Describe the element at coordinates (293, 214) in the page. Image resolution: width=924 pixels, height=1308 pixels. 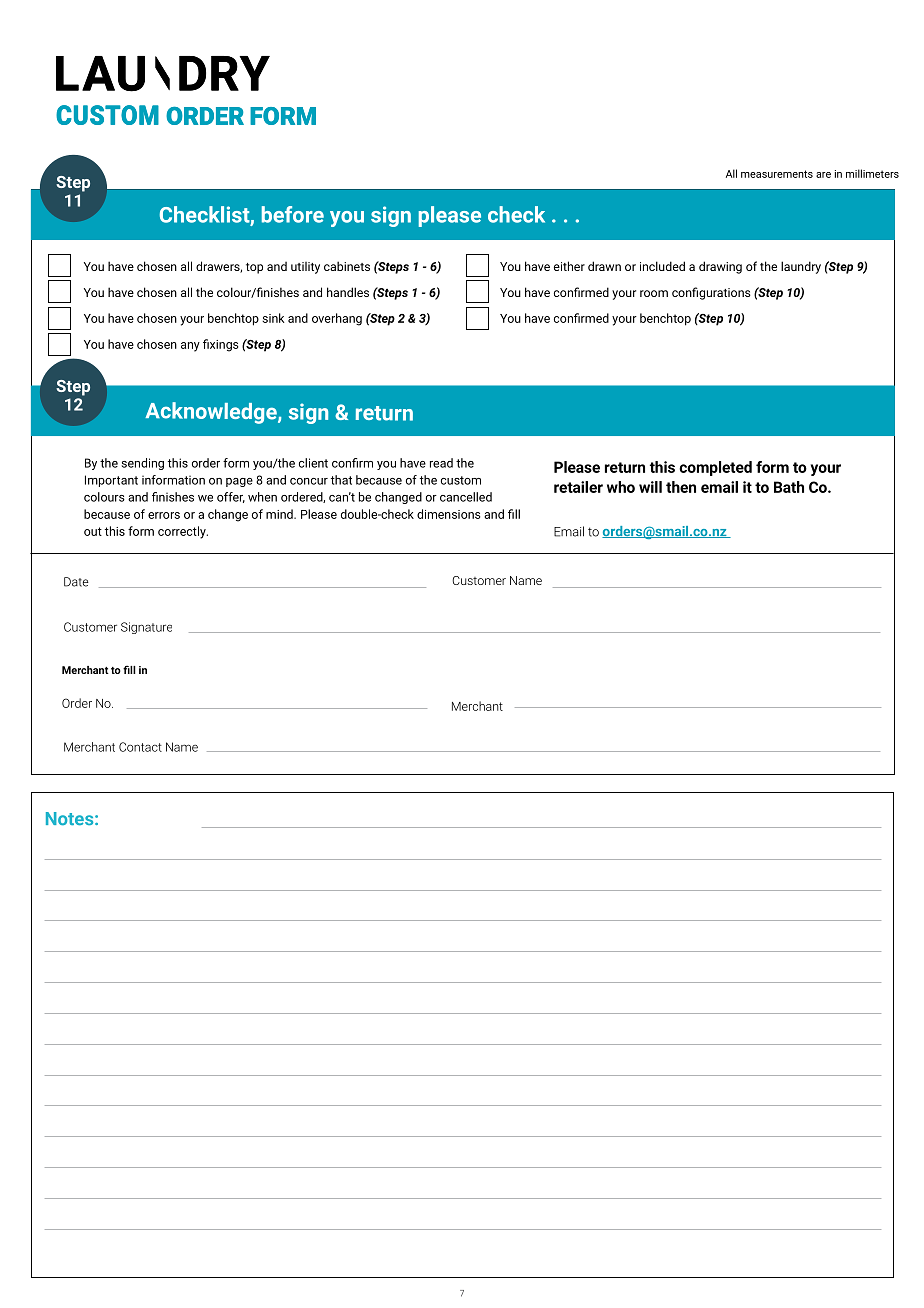
I see `before` at that location.
